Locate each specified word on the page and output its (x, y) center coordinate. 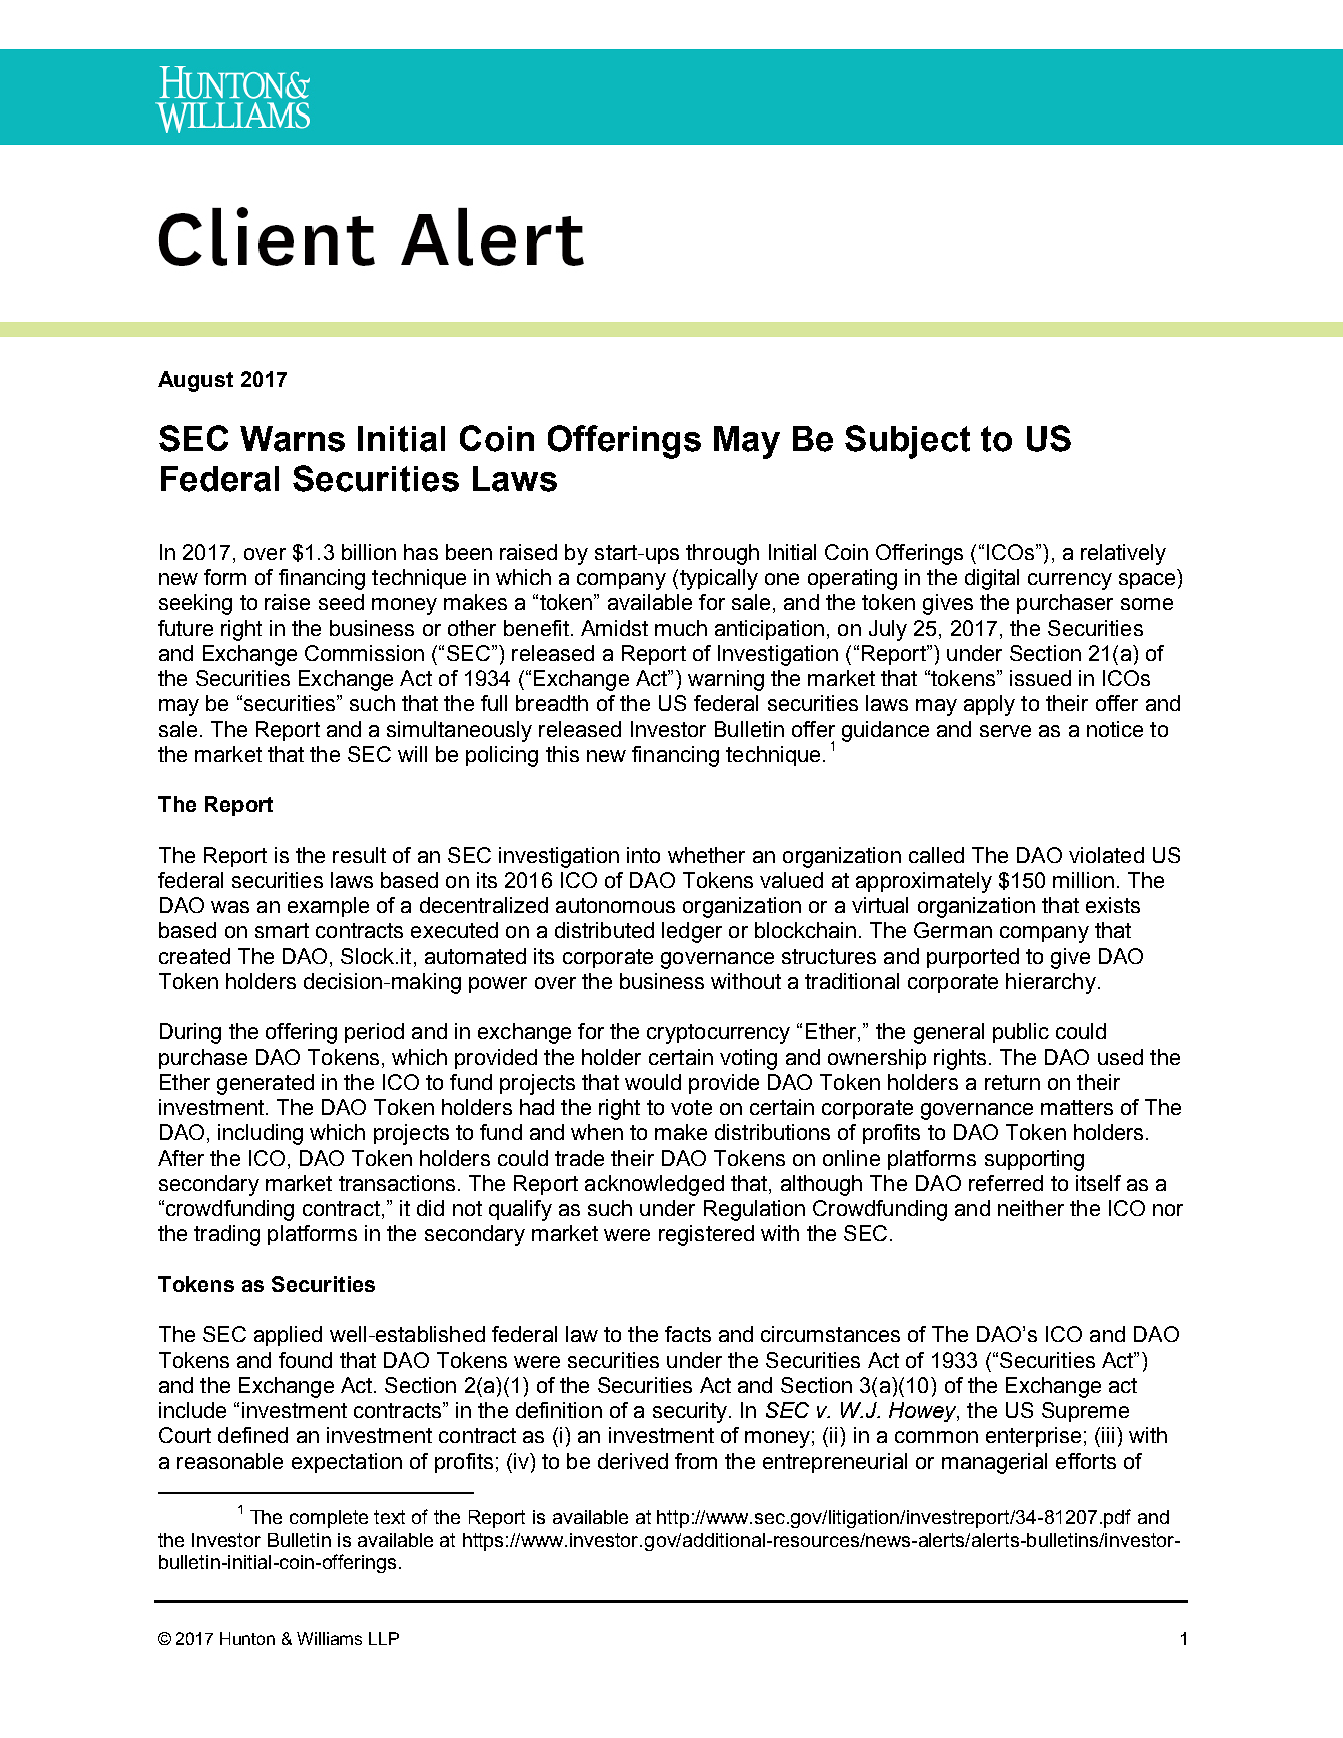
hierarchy (1051, 983)
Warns (292, 439)
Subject (907, 442)
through (722, 554)
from (696, 1461)
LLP (384, 1638)
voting (748, 1059)
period (374, 1033)
